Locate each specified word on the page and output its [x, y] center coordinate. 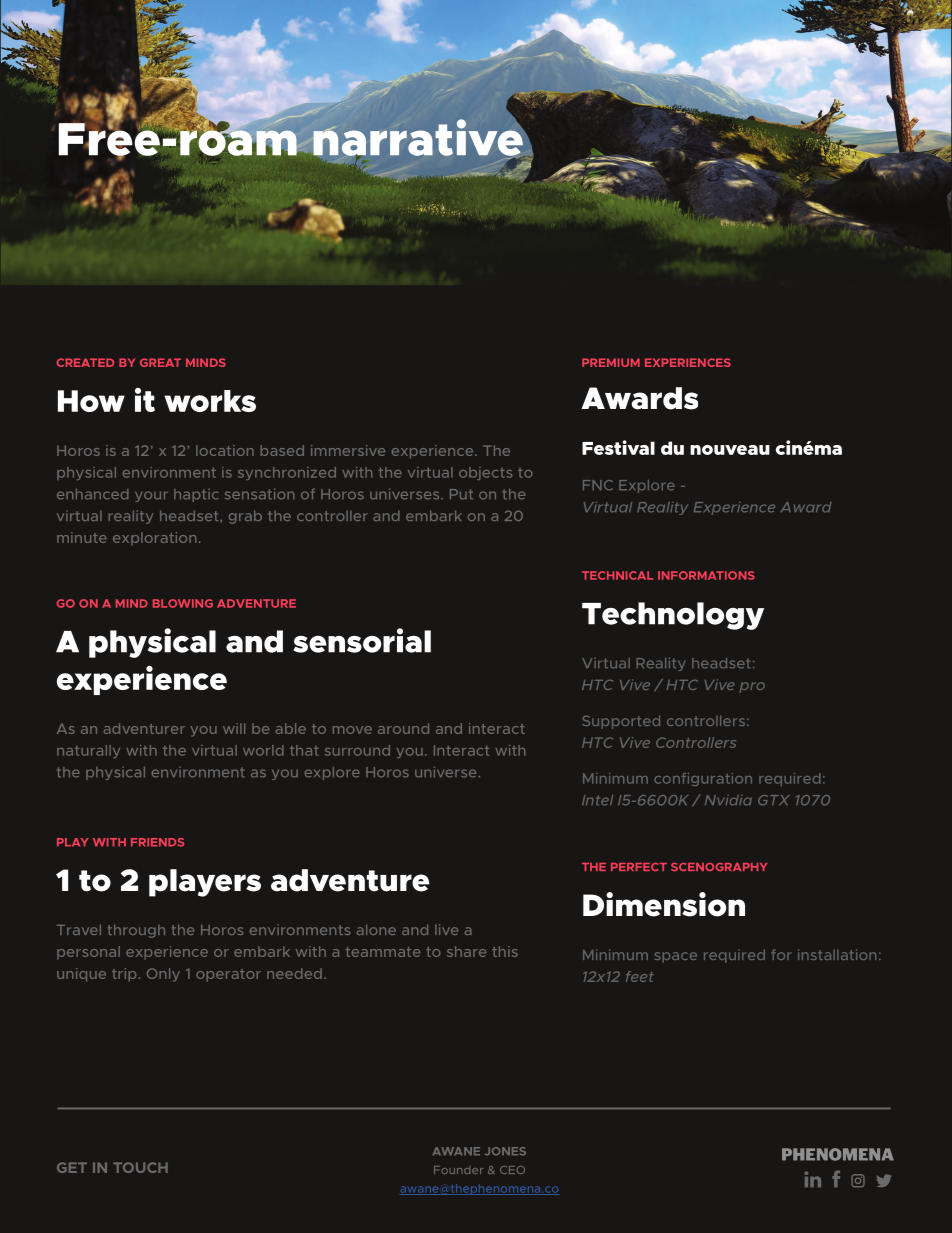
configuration [703, 779]
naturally [88, 751]
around [403, 728]
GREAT [160, 362]
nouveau [730, 450]
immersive [348, 450]
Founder [458, 1170]
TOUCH [140, 1167]
